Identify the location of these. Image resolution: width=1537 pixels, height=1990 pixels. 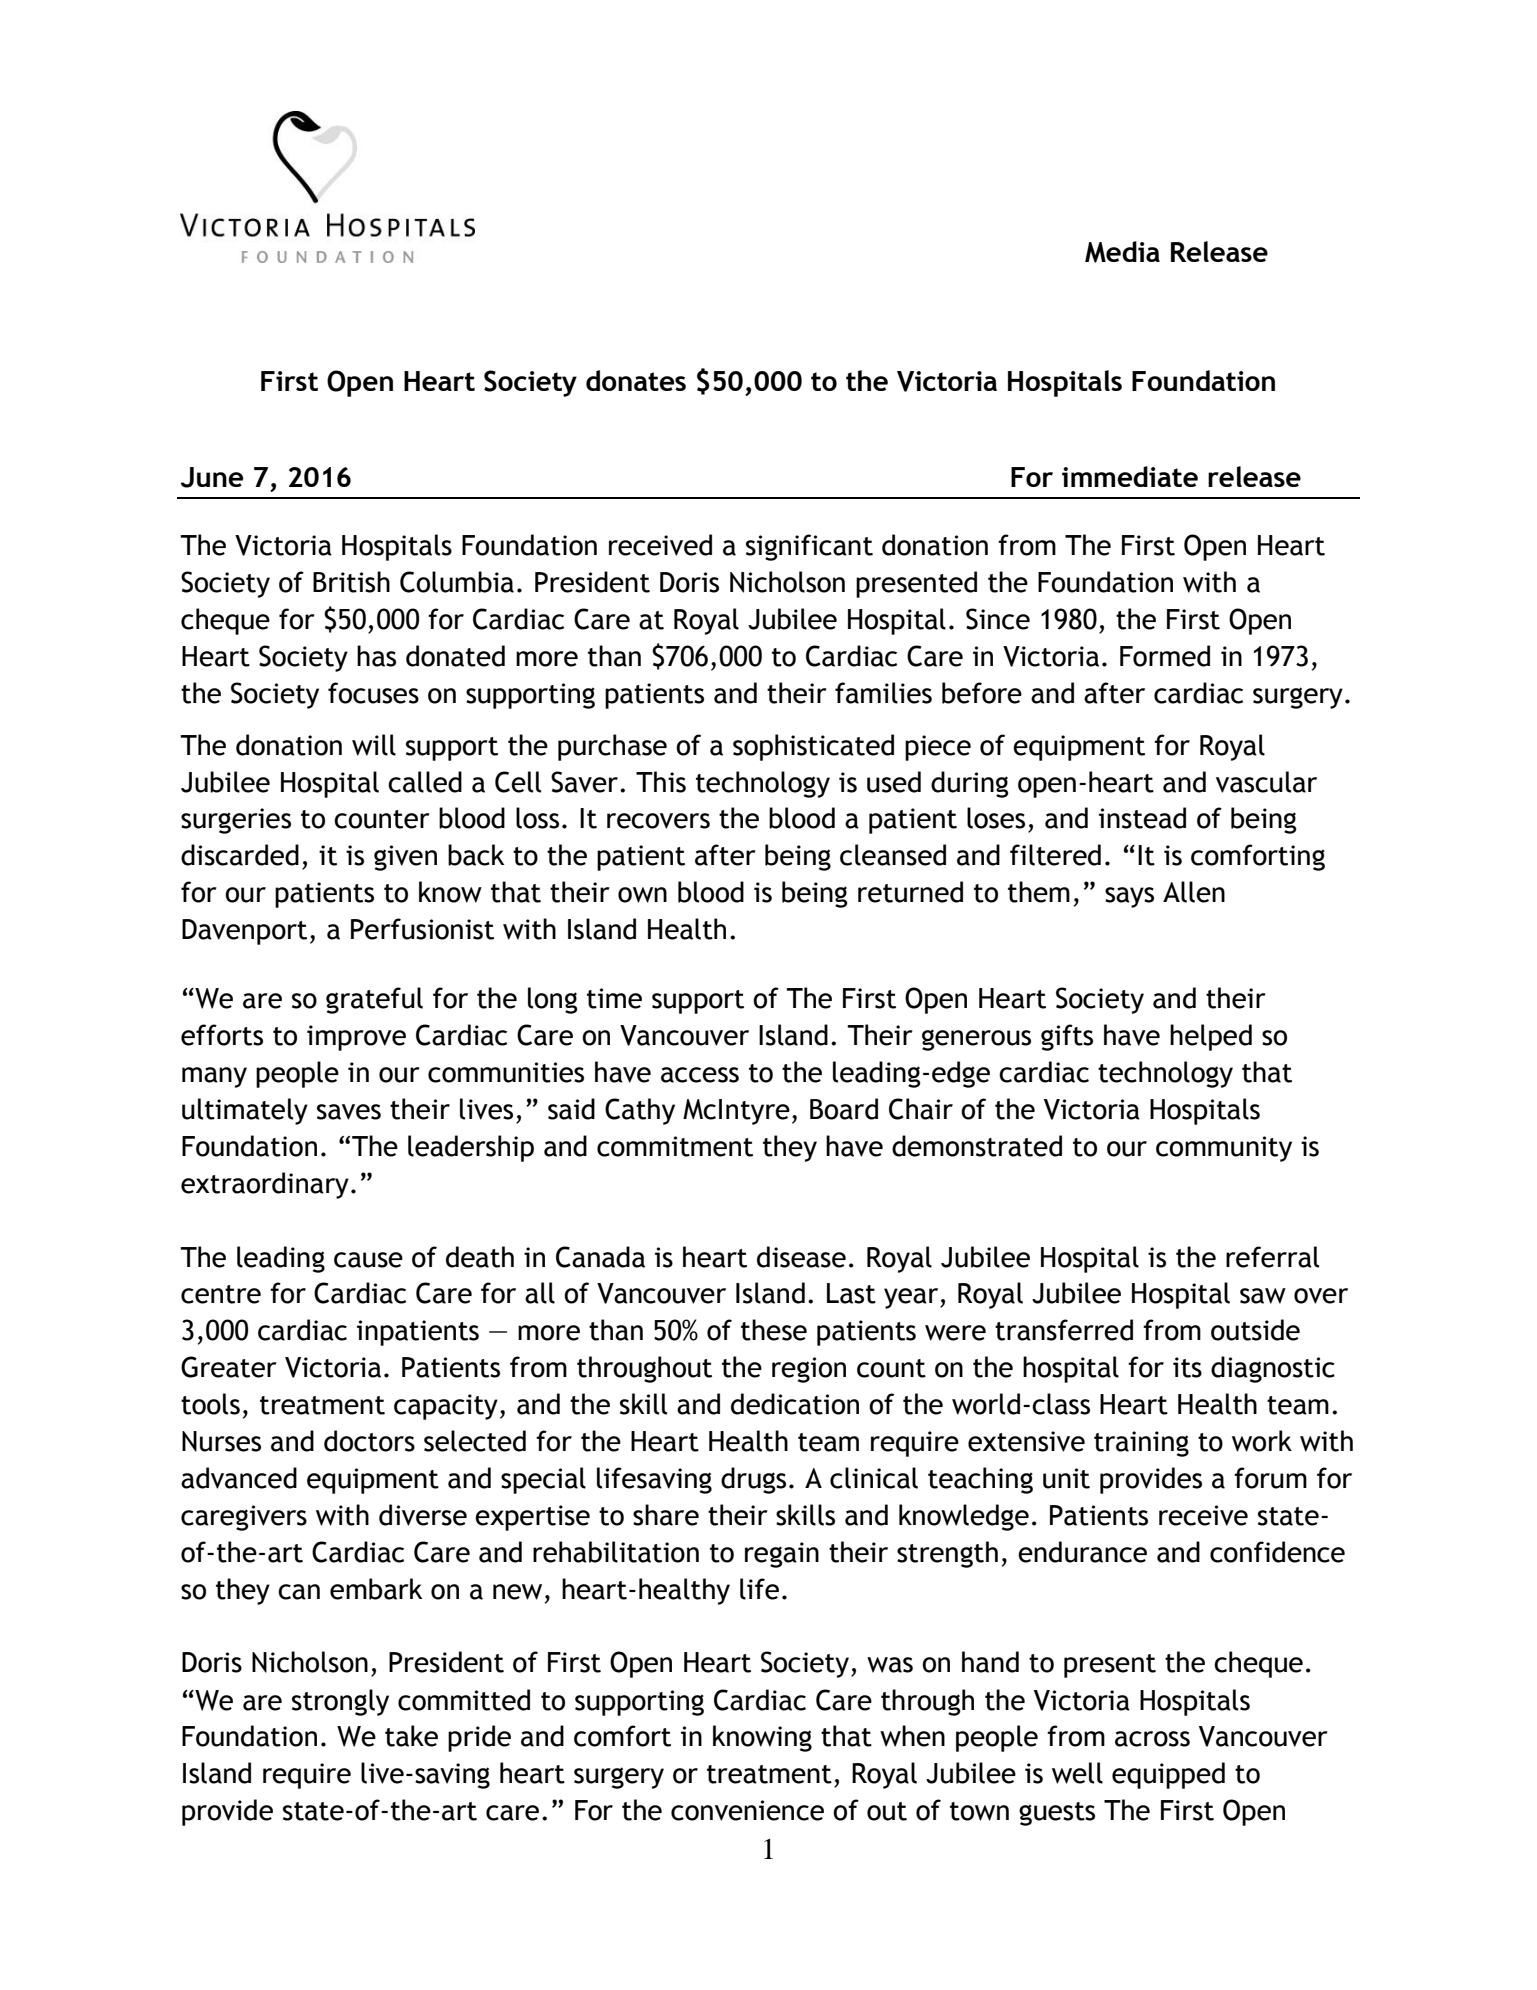
(774, 1330).
